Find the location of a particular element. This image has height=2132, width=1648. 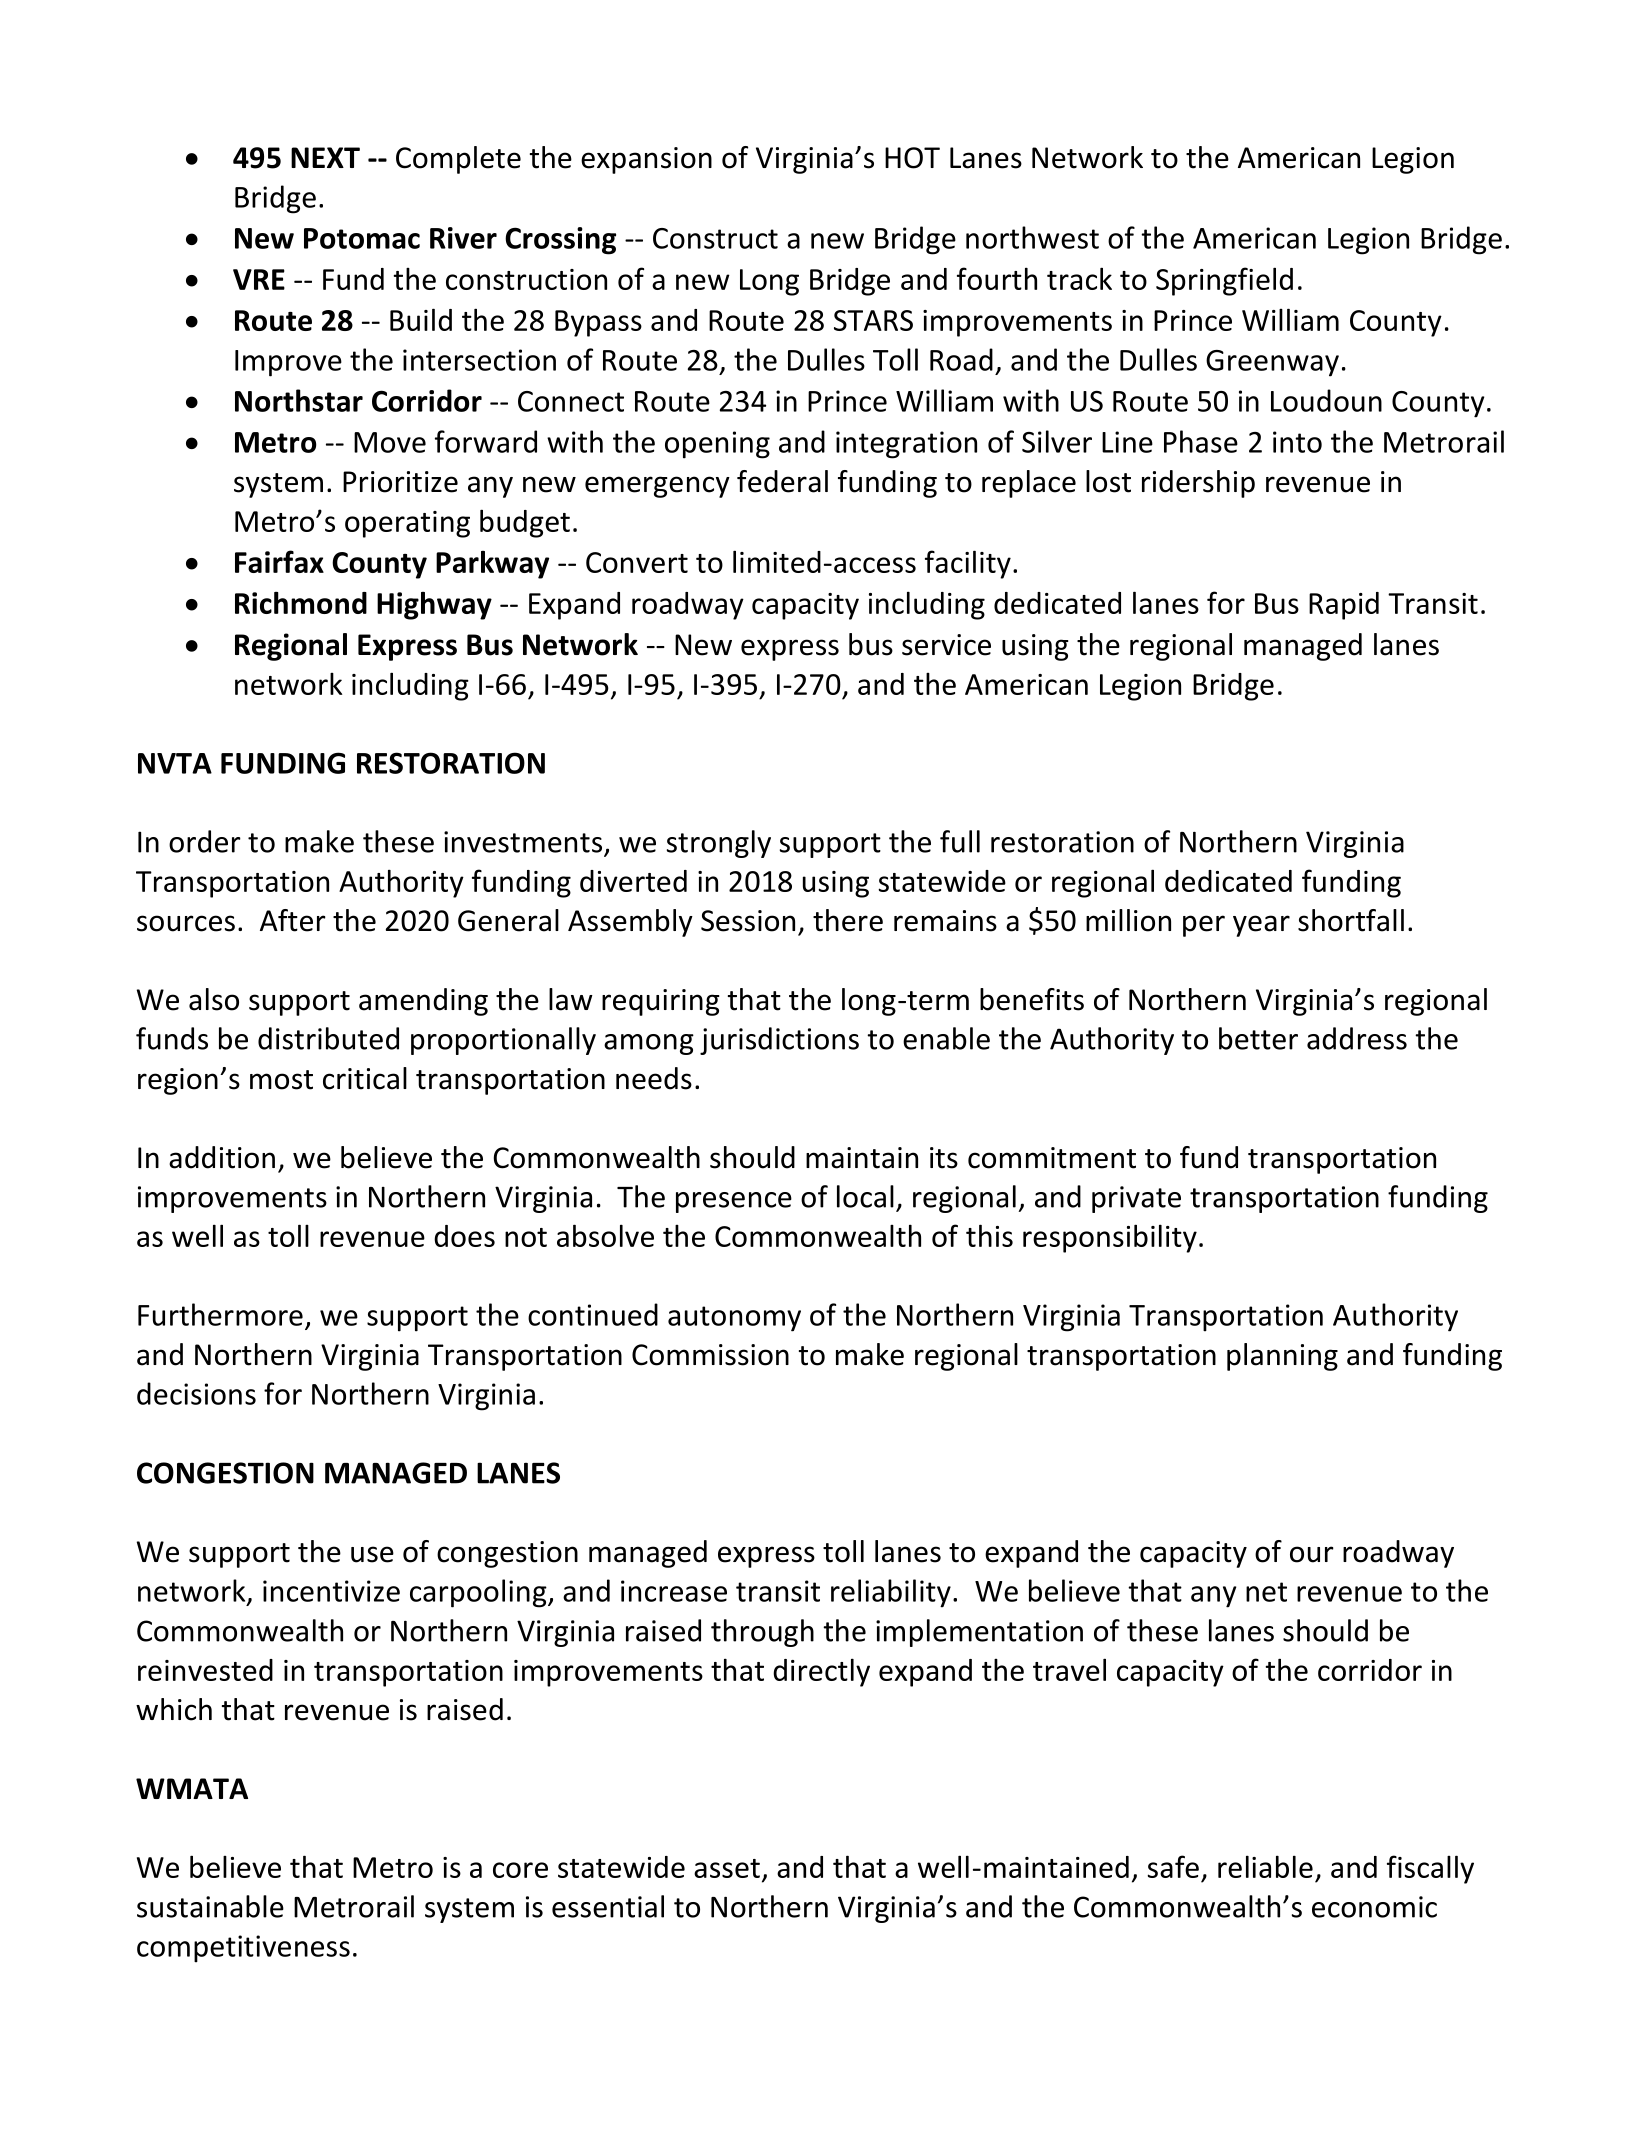

asset is located at coordinates (727, 1868).
